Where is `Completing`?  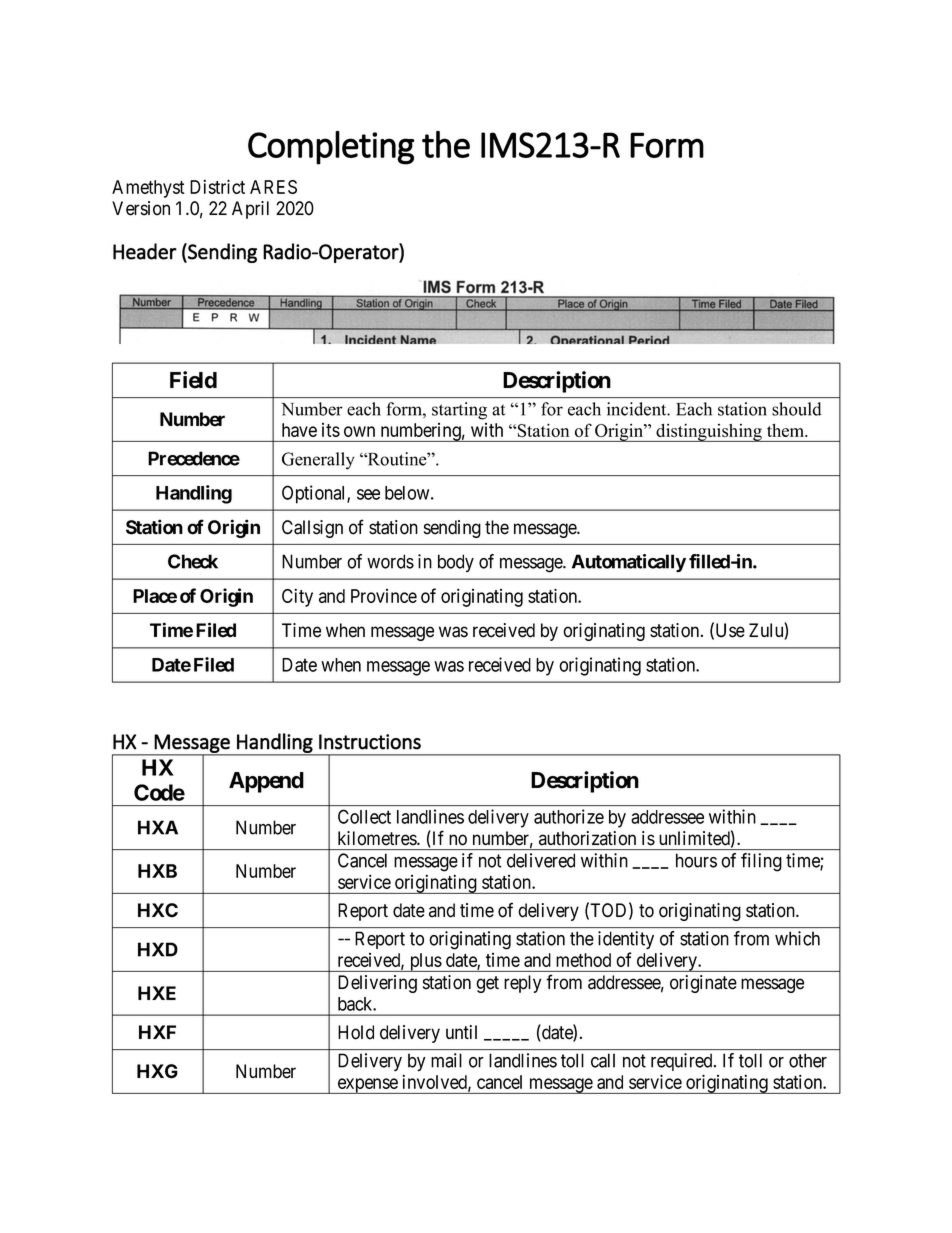
Completing is located at coordinates (331, 148).
